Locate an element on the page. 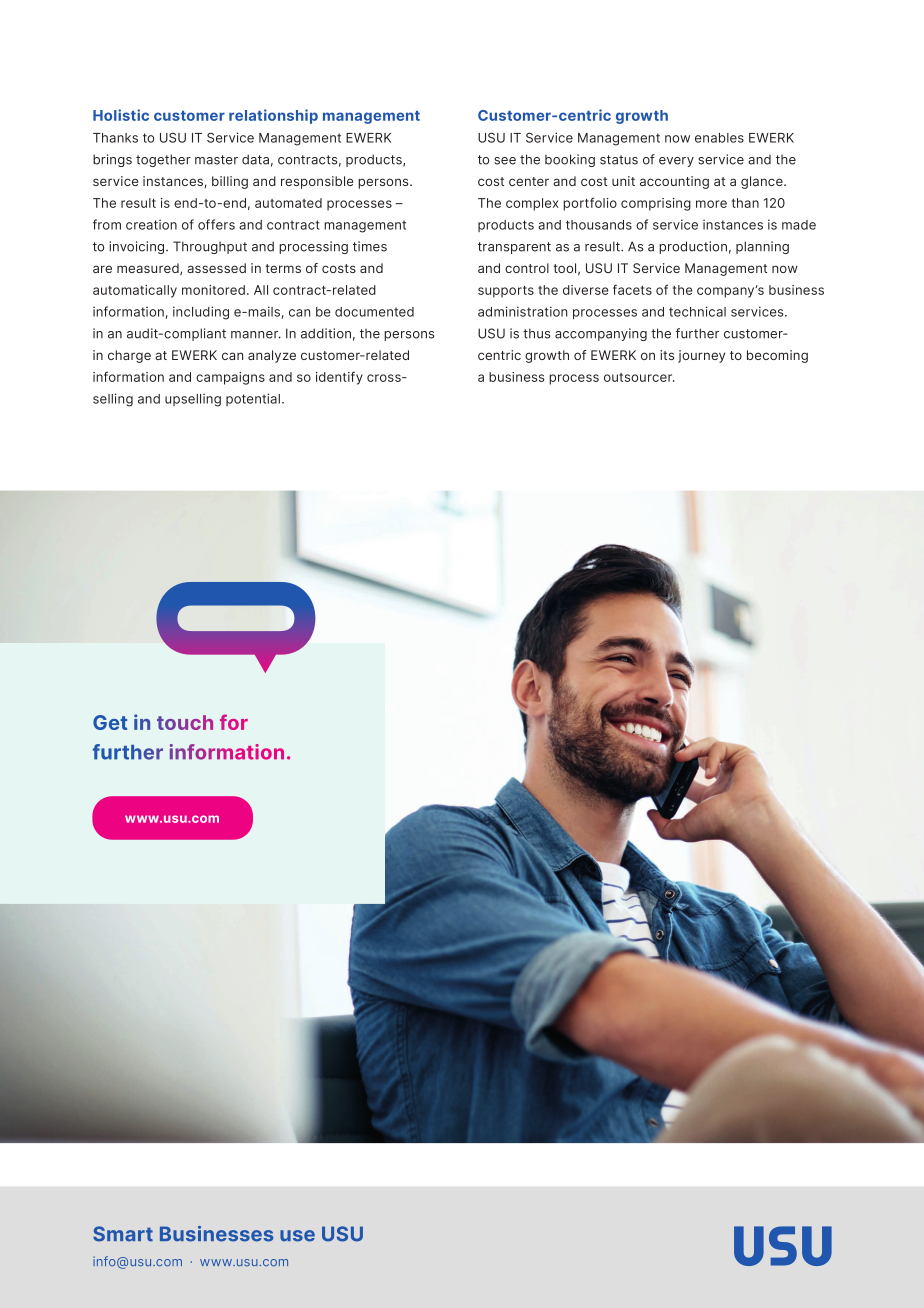 The image size is (924, 1308). master is located at coordinates (216, 160).
